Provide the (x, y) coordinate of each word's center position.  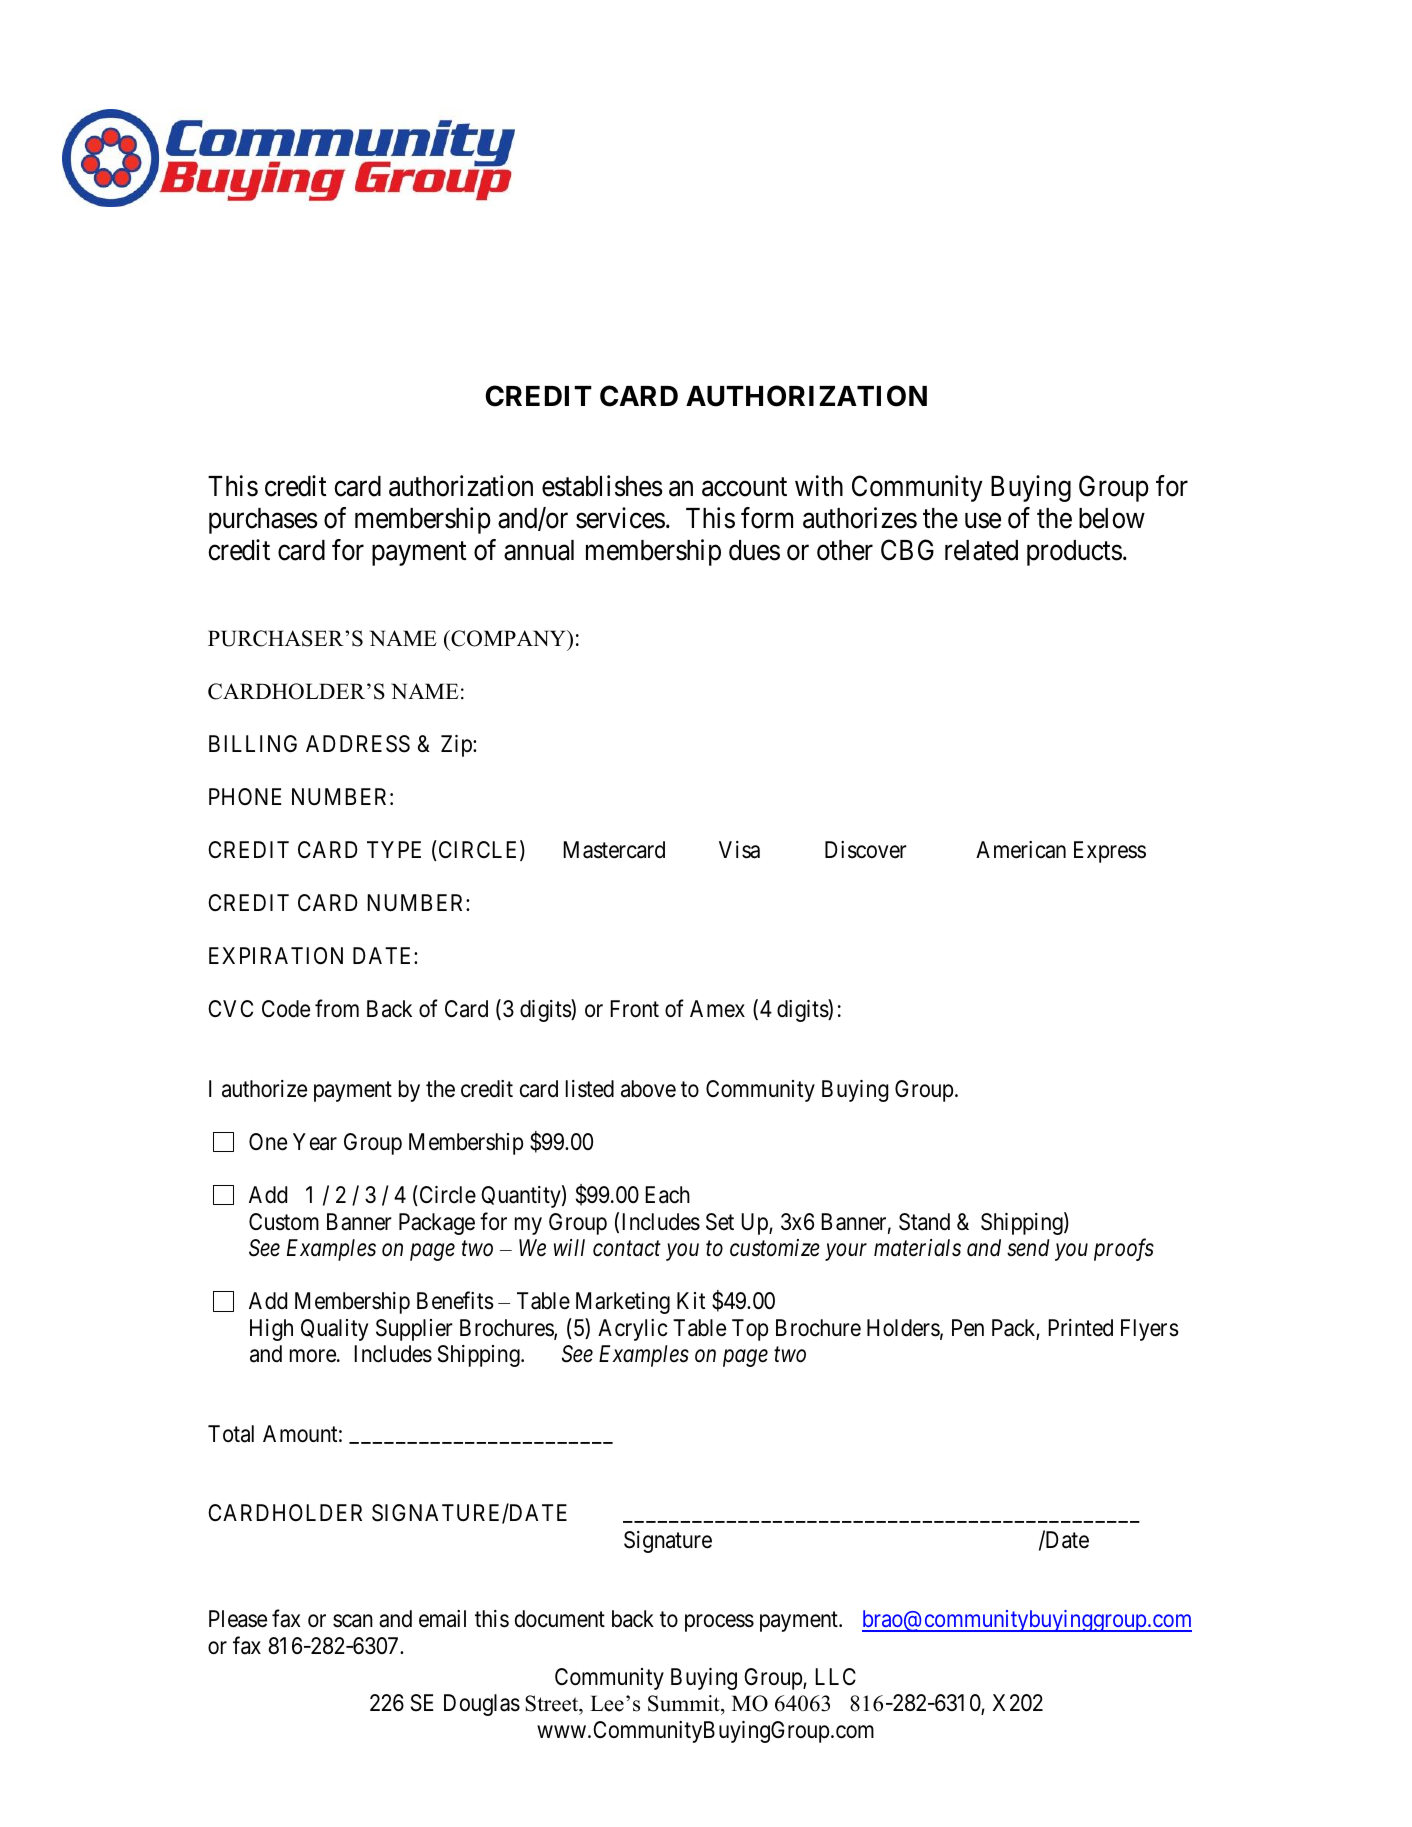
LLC (835, 1676)
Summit (685, 1705)
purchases (263, 521)
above (648, 1089)
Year (315, 1142)
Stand (924, 1222)
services (620, 518)
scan (353, 1621)
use (983, 521)
